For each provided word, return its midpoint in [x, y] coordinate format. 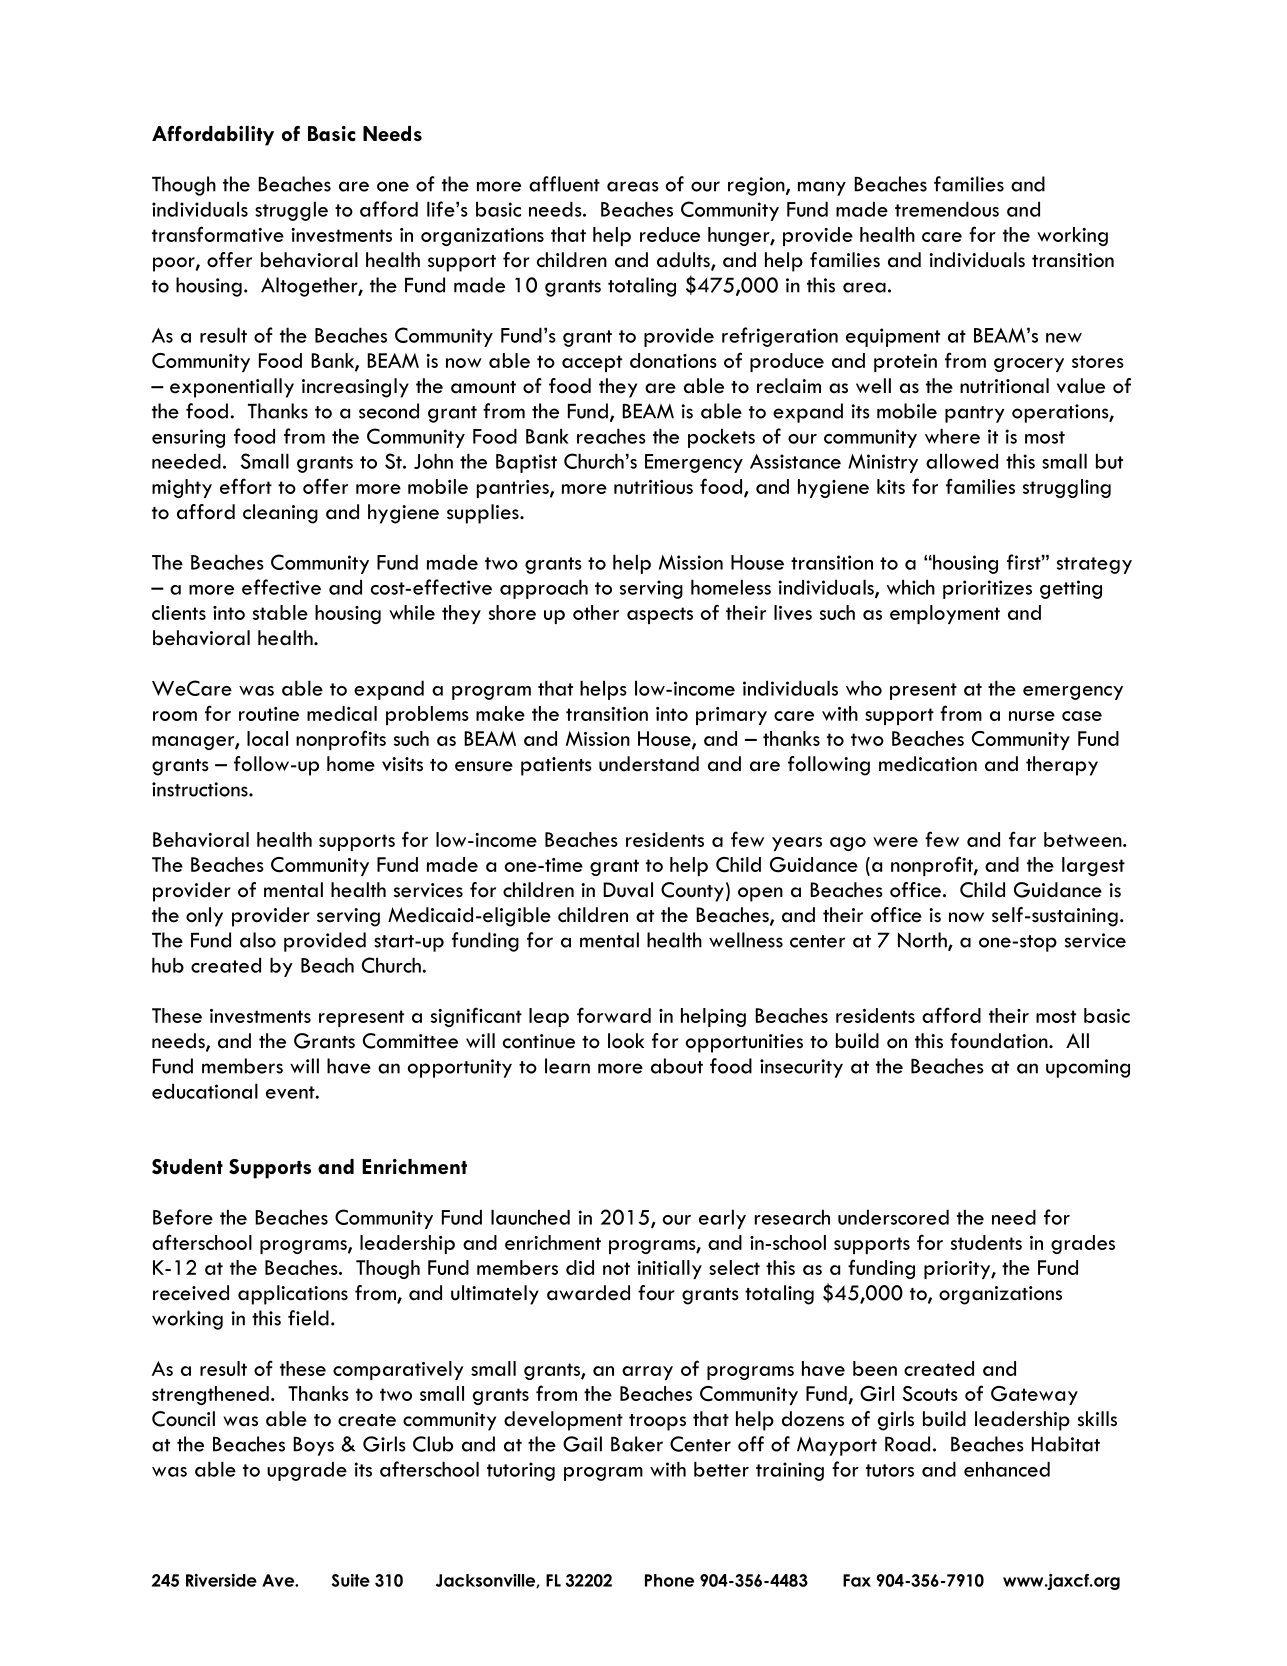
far [1022, 839]
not [616, 1268]
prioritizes [987, 589]
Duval [628, 890]
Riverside [221, 1580]
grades [1083, 1244]
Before [183, 1217]
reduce [670, 234]
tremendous [947, 209]
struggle [291, 211]
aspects [660, 615]
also [258, 940]
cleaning [280, 514]
